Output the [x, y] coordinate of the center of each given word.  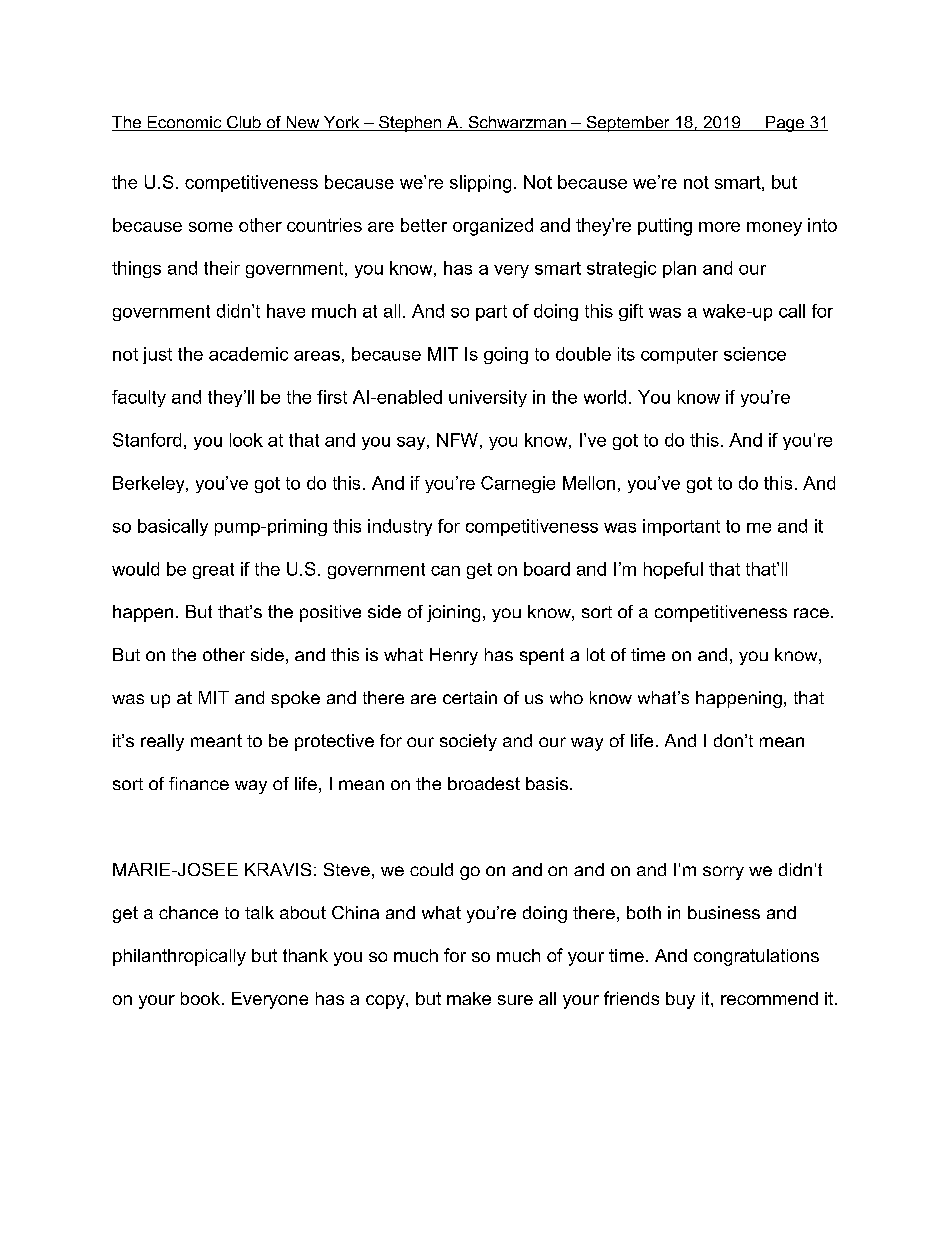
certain [470, 697]
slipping [480, 184]
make [469, 998]
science [755, 354]
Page [785, 124]
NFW [457, 440]
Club [244, 123]
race [811, 613]
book [200, 998]
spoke [295, 699]
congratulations [756, 957]
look [246, 440]
